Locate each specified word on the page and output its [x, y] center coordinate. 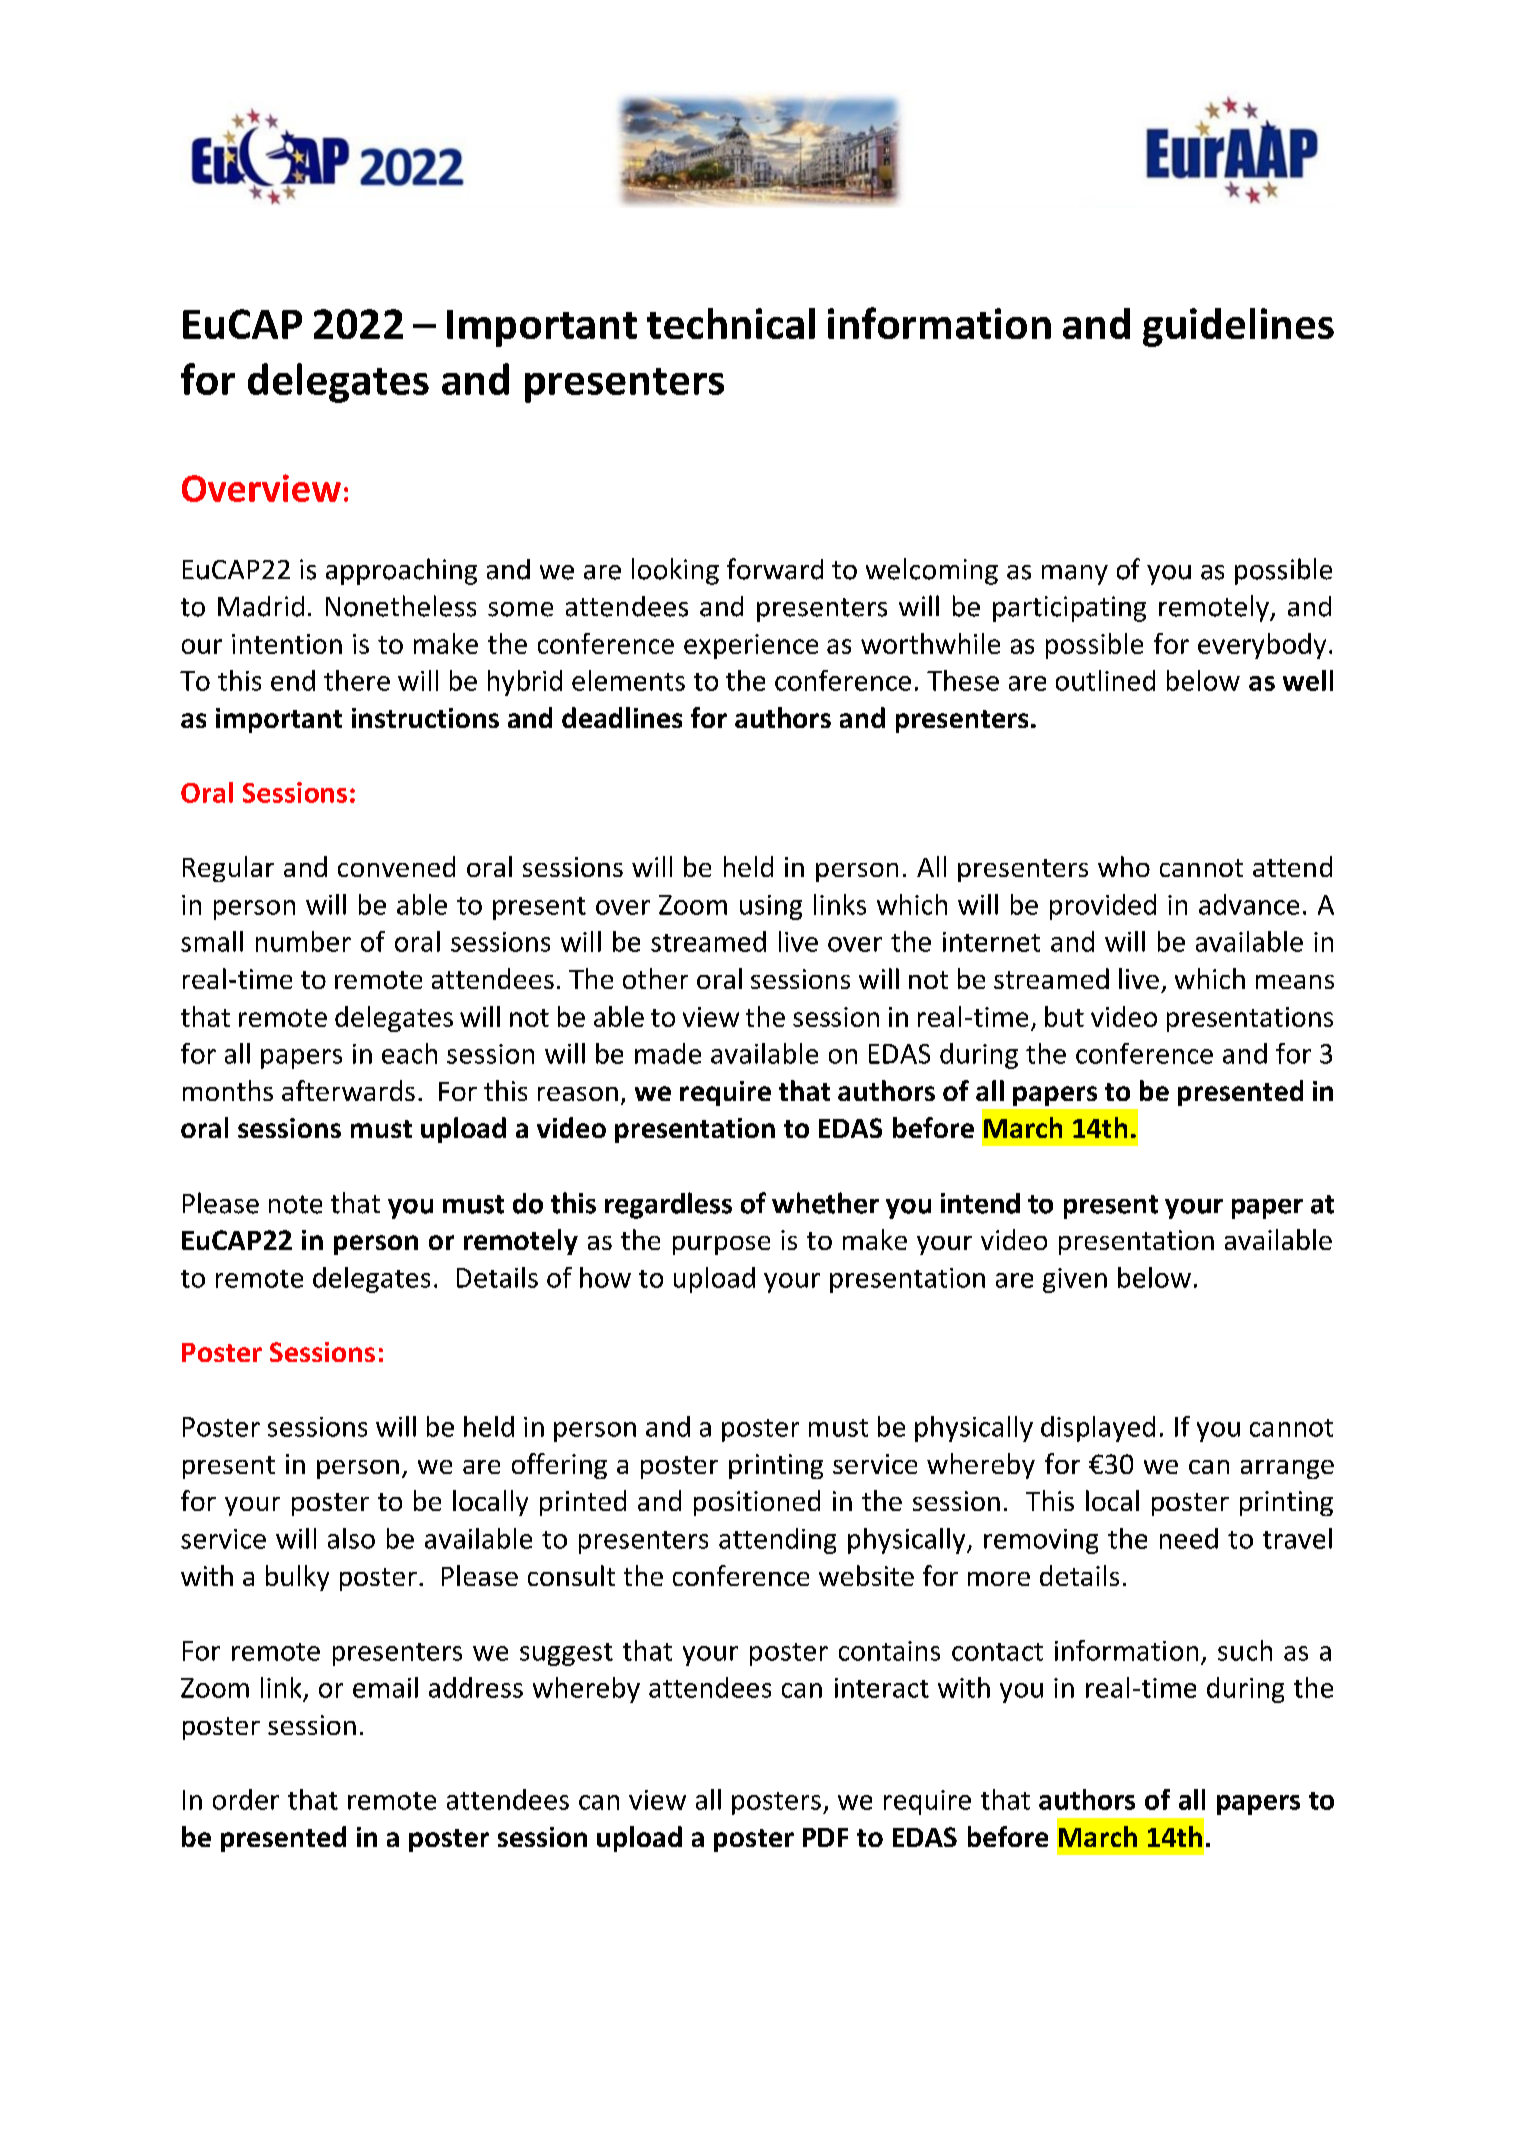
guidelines [1238, 327]
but [1064, 1016]
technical [731, 323]
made [668, 1053]
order [246, 1799]
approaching [401, 571]
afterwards [348, 1090]
